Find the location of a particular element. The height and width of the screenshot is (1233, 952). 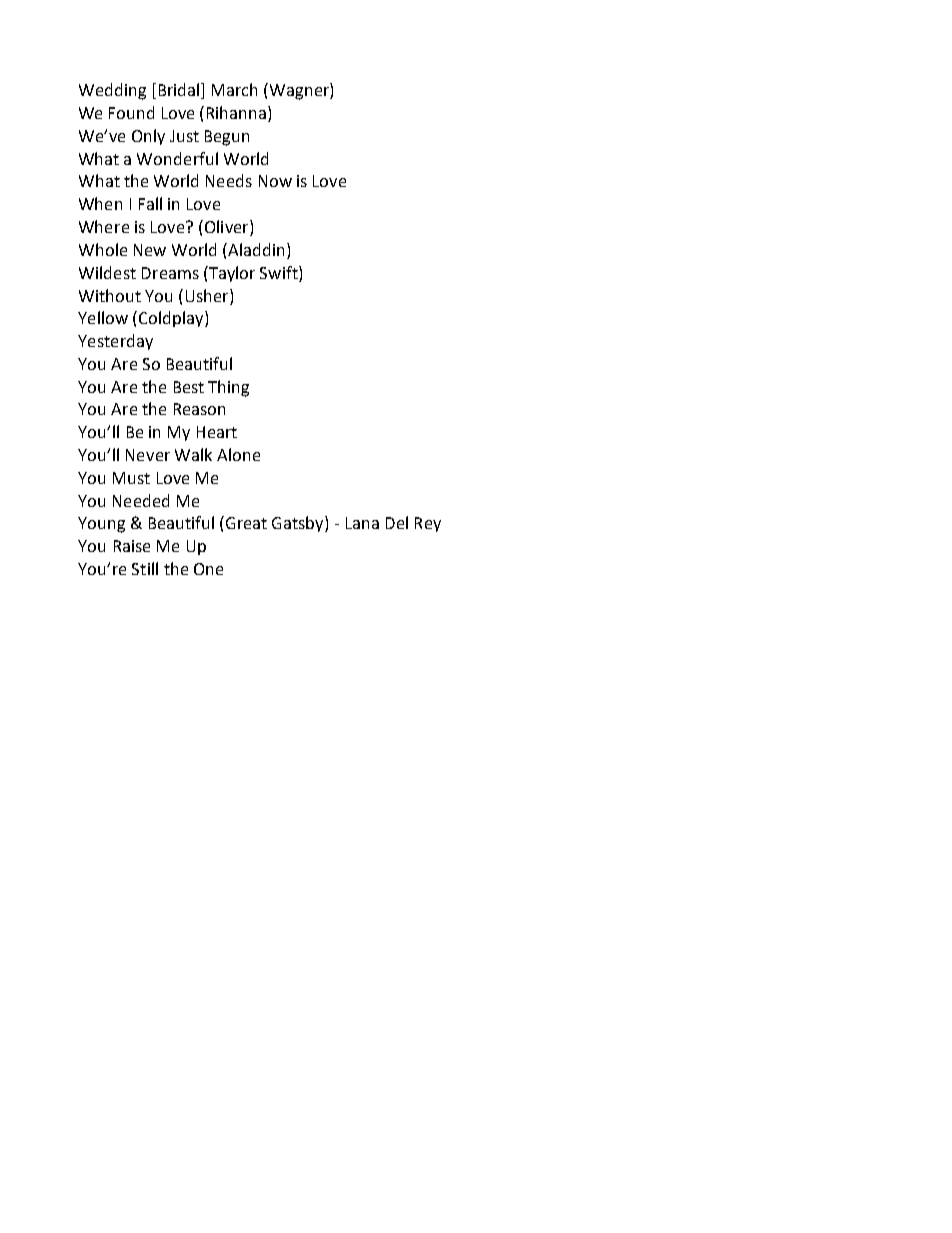

Great is located at coordinates (246, 523).
